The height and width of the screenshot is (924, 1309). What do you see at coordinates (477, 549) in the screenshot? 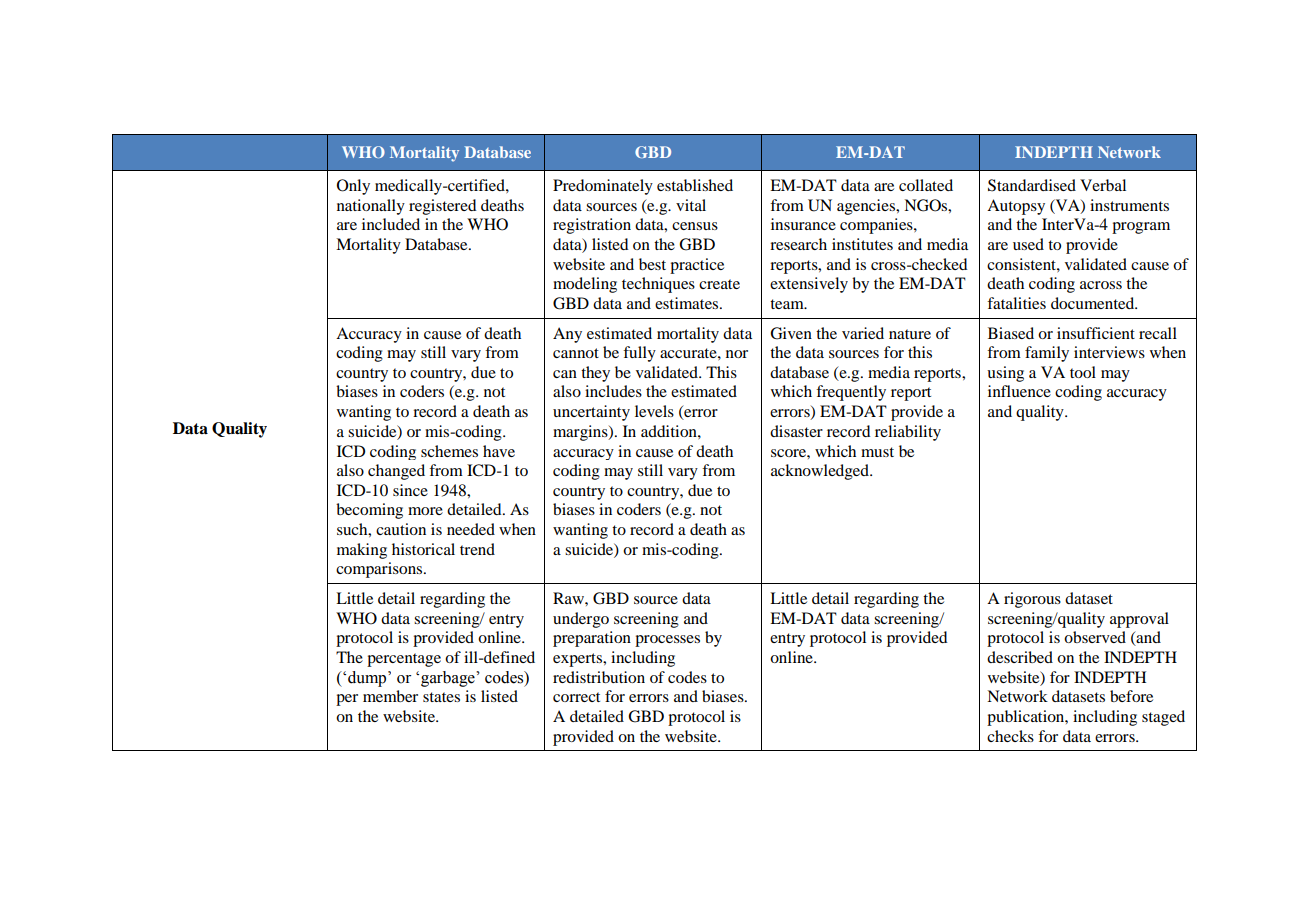
I see `trend` at bounding box center [477, 549].
